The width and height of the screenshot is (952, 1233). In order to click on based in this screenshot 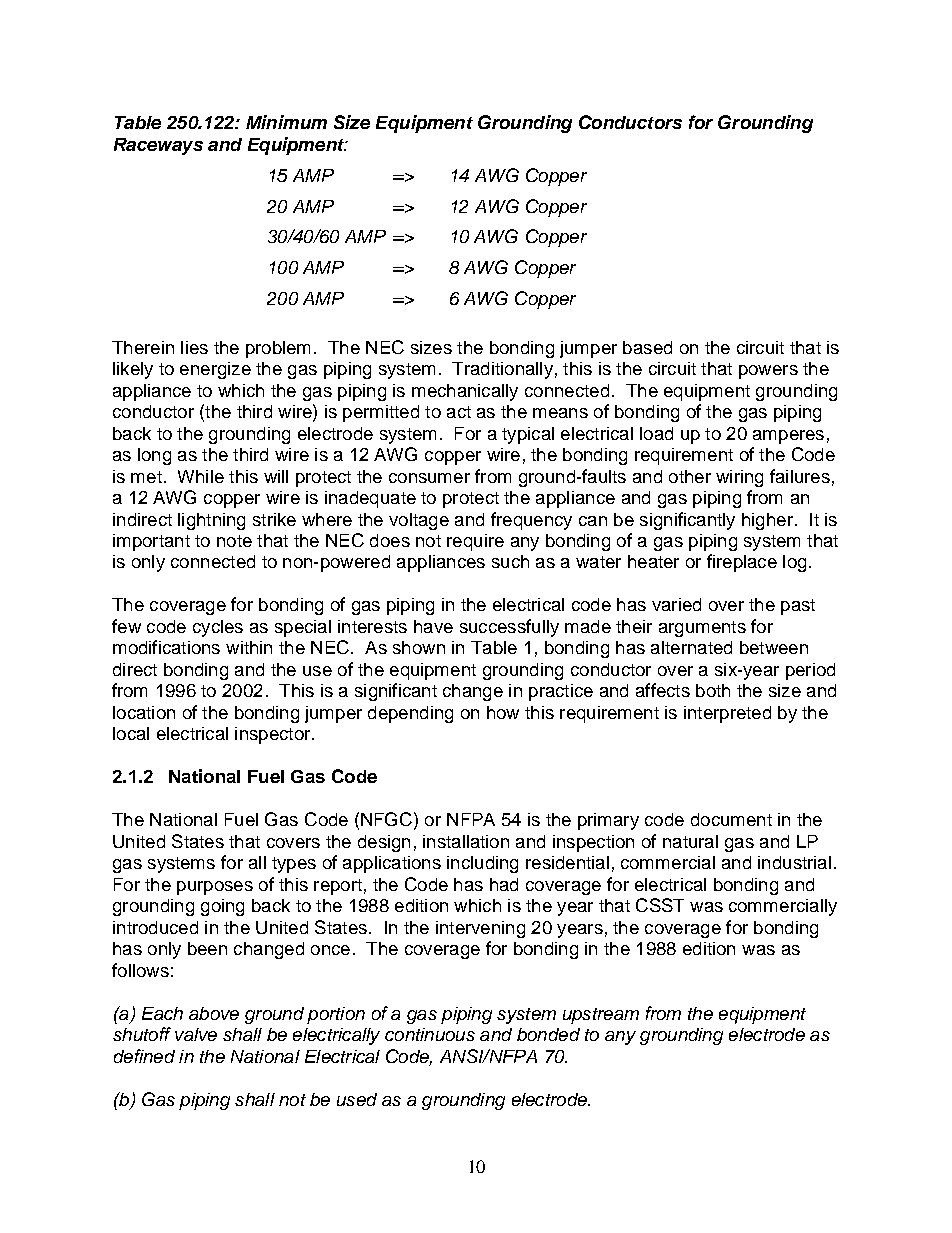, I will do `click(647, 347)`.
